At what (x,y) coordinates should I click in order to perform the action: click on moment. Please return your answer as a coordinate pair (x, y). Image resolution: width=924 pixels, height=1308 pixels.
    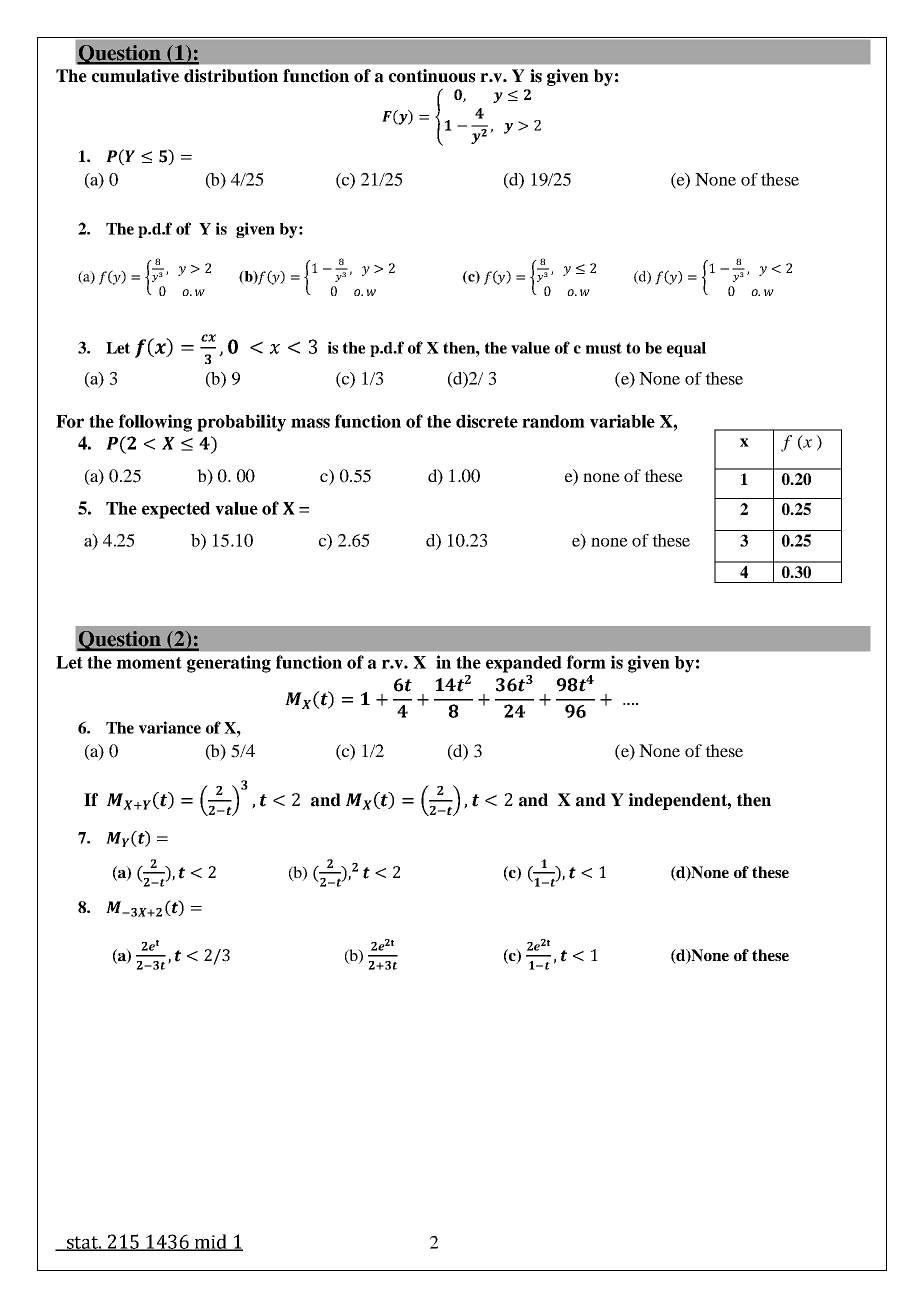
    Looking at the image, I should click on (149, 663).
